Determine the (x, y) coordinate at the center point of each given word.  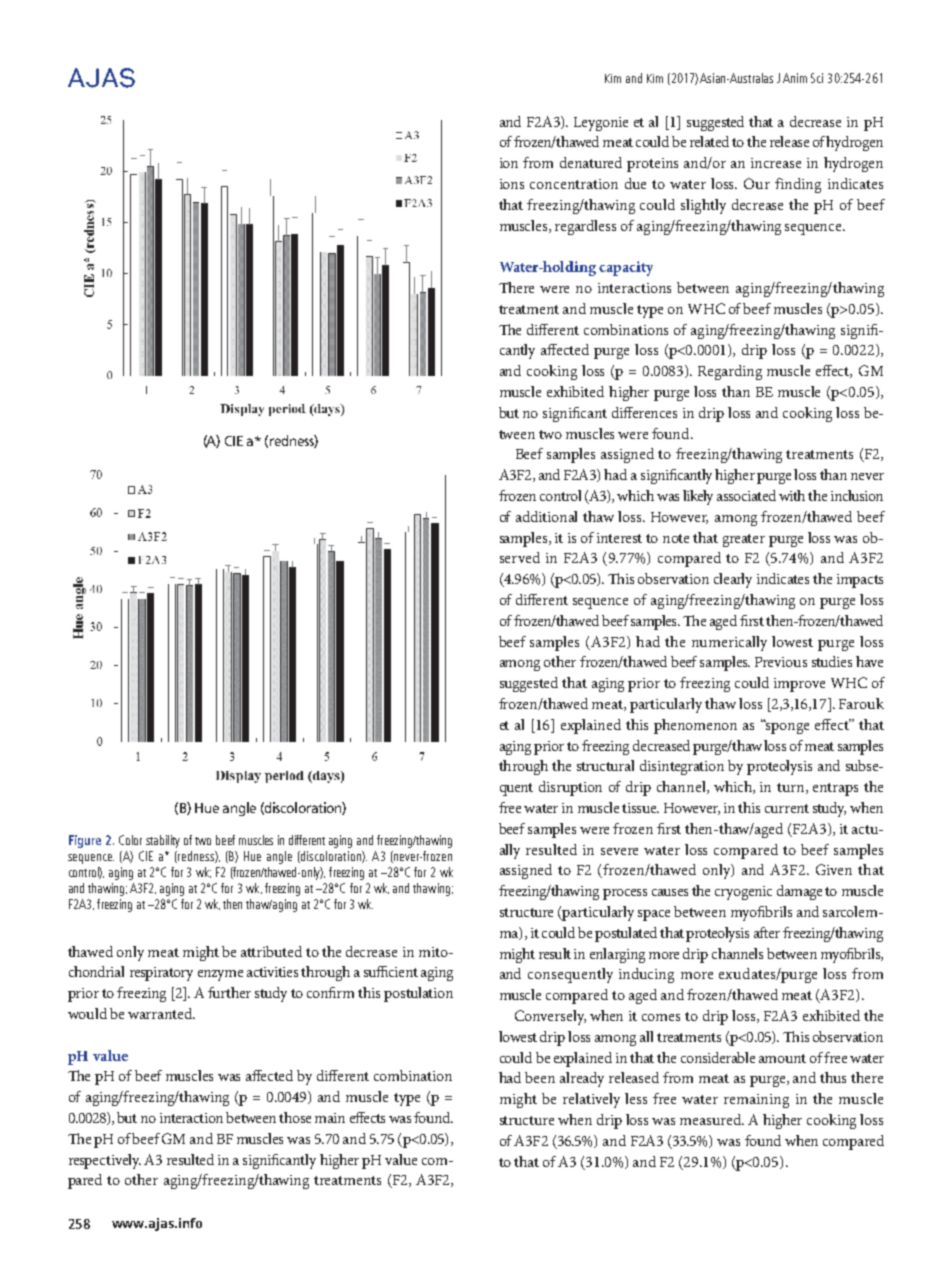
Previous (781, 662)
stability (163, 841)
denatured (591, 162)
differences (644, 412)
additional (546, 516)
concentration (574, 184)
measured (712, 1119)
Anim (795, 78)
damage (799, 892)
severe (619, 851)
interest (619, 538)
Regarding (730, 372)
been (540, 1077)
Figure (85, 841)
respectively (105, 1161)
